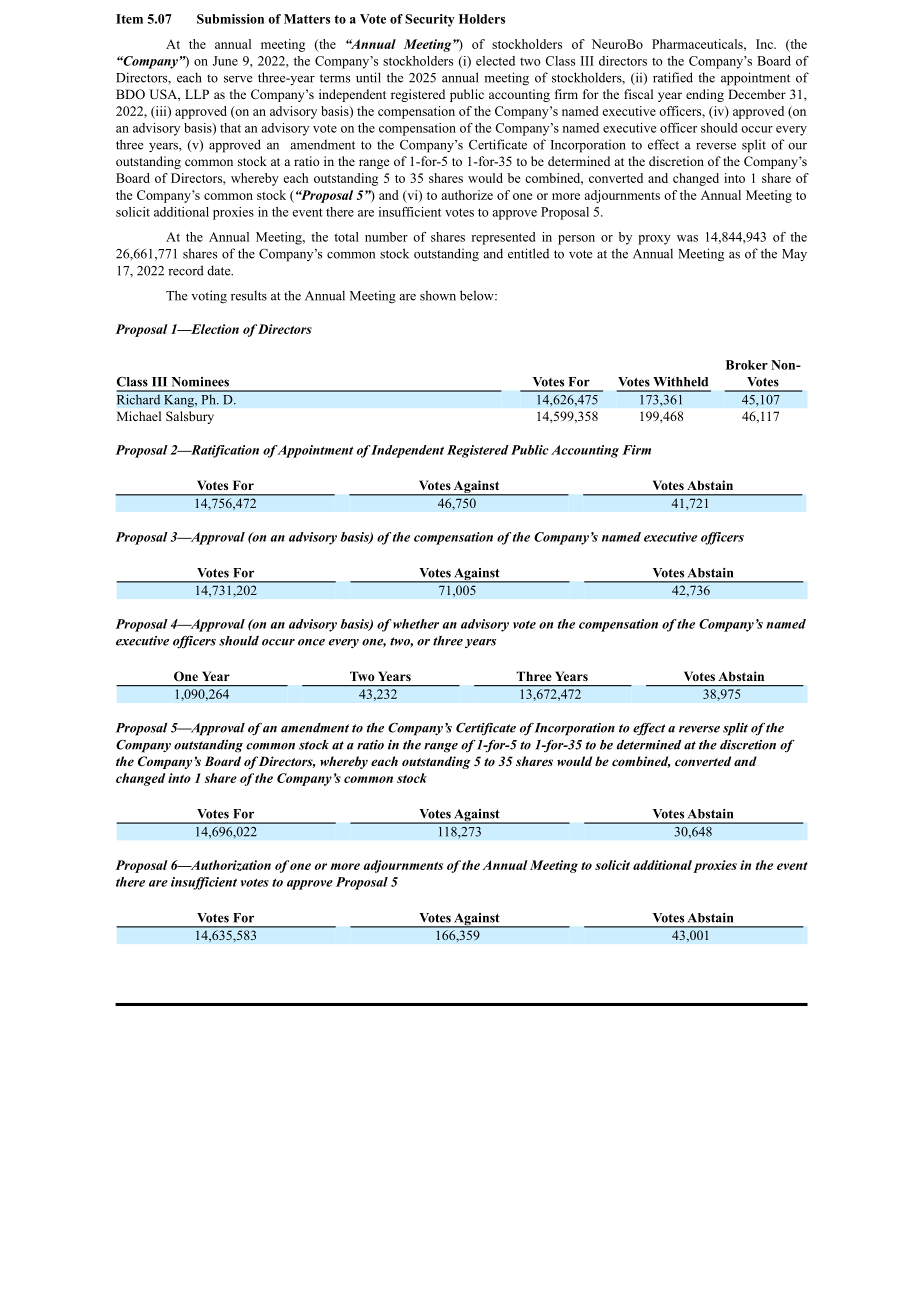 The width and height of the page is (924, 1308). I want to click on Nominees, so click(200, 382).
